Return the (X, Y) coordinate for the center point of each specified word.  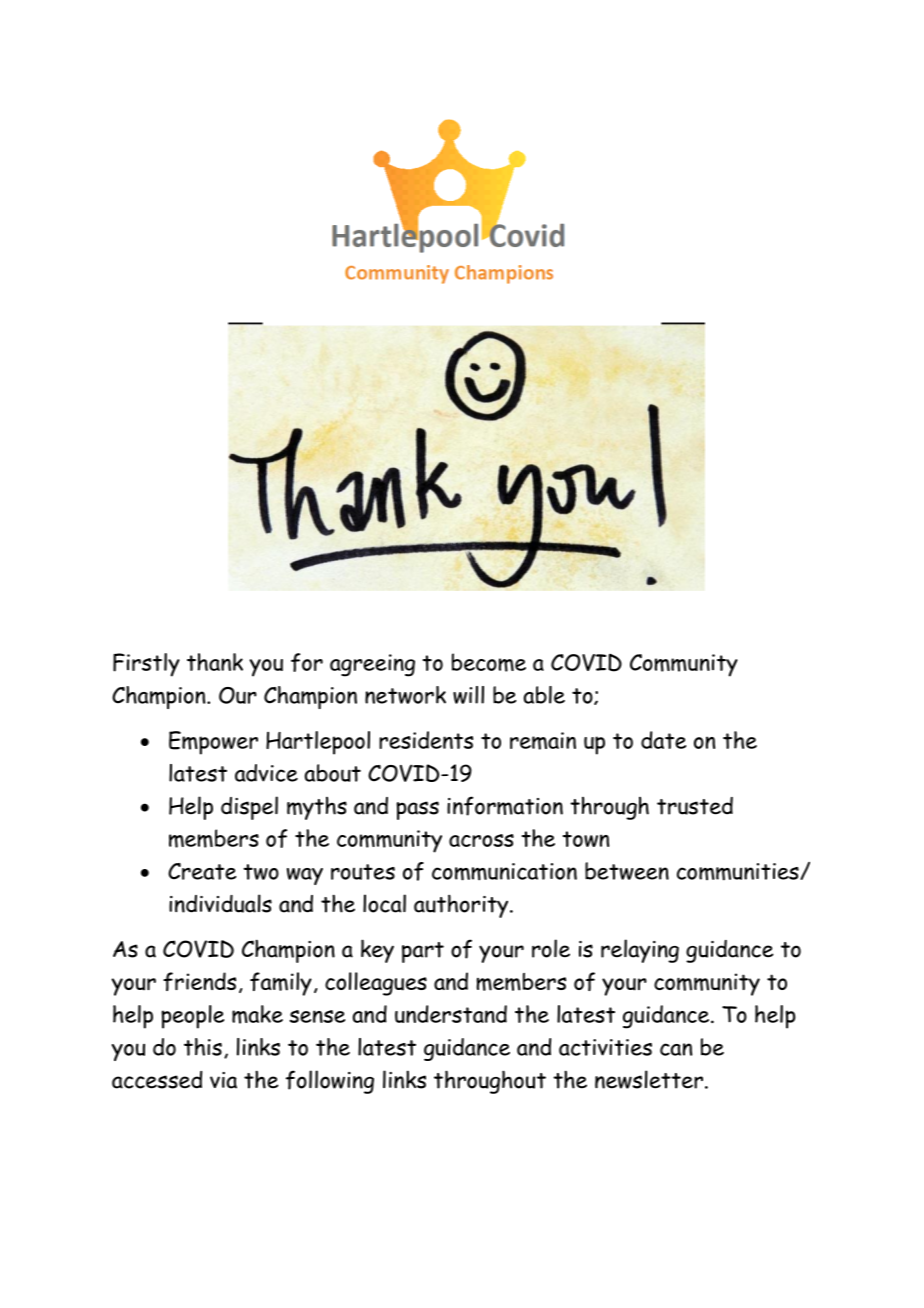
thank (215, 662)
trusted (695, 806)
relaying (640, 951)
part (423, 952)
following (330, 1082)
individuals (220, 903)
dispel (249, 808)
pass (417, 810)
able (544, 695)
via (223, 1080)
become (489, 662)
